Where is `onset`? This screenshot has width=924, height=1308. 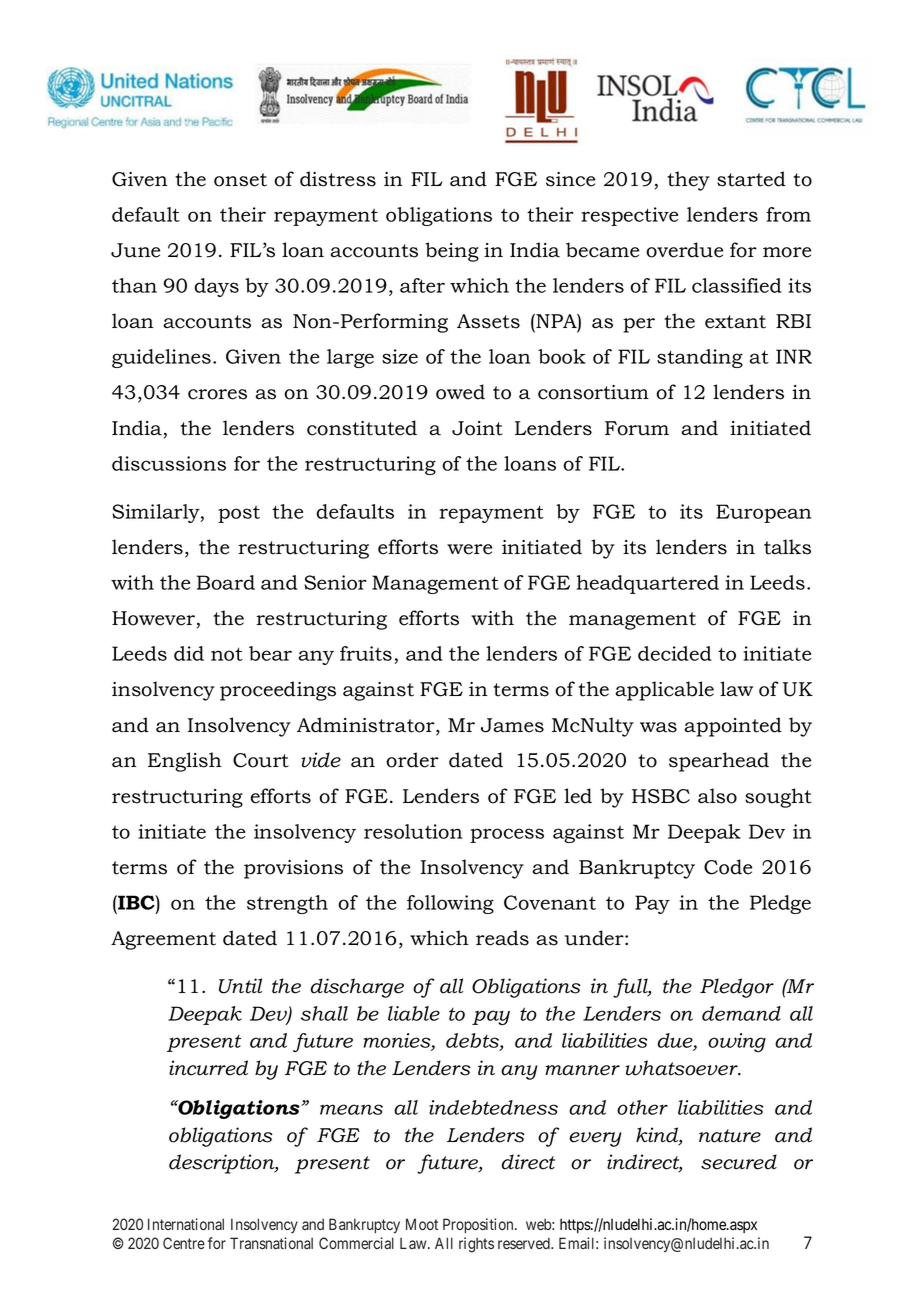
onset is located at coordinates (240, 180).
